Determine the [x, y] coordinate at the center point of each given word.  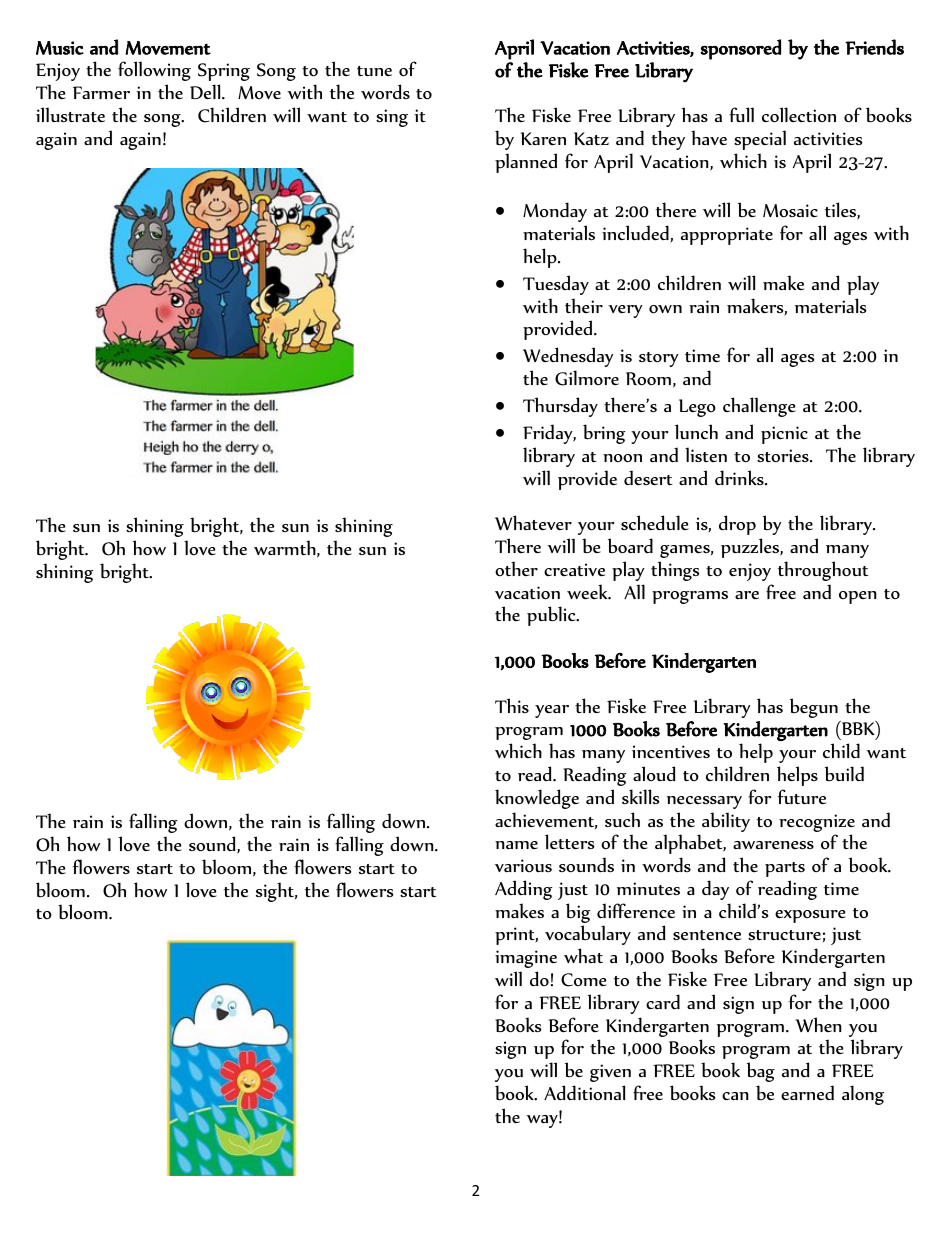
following [154, 71]
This [512, 705]
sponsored [740, 49]
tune [374, 71]
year [552, 711]
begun [814, 708]
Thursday [560, 407]
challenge [759, 407]
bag [761, 1072]
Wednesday [568, 357]
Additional [584, 1093]
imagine [526, 959]
